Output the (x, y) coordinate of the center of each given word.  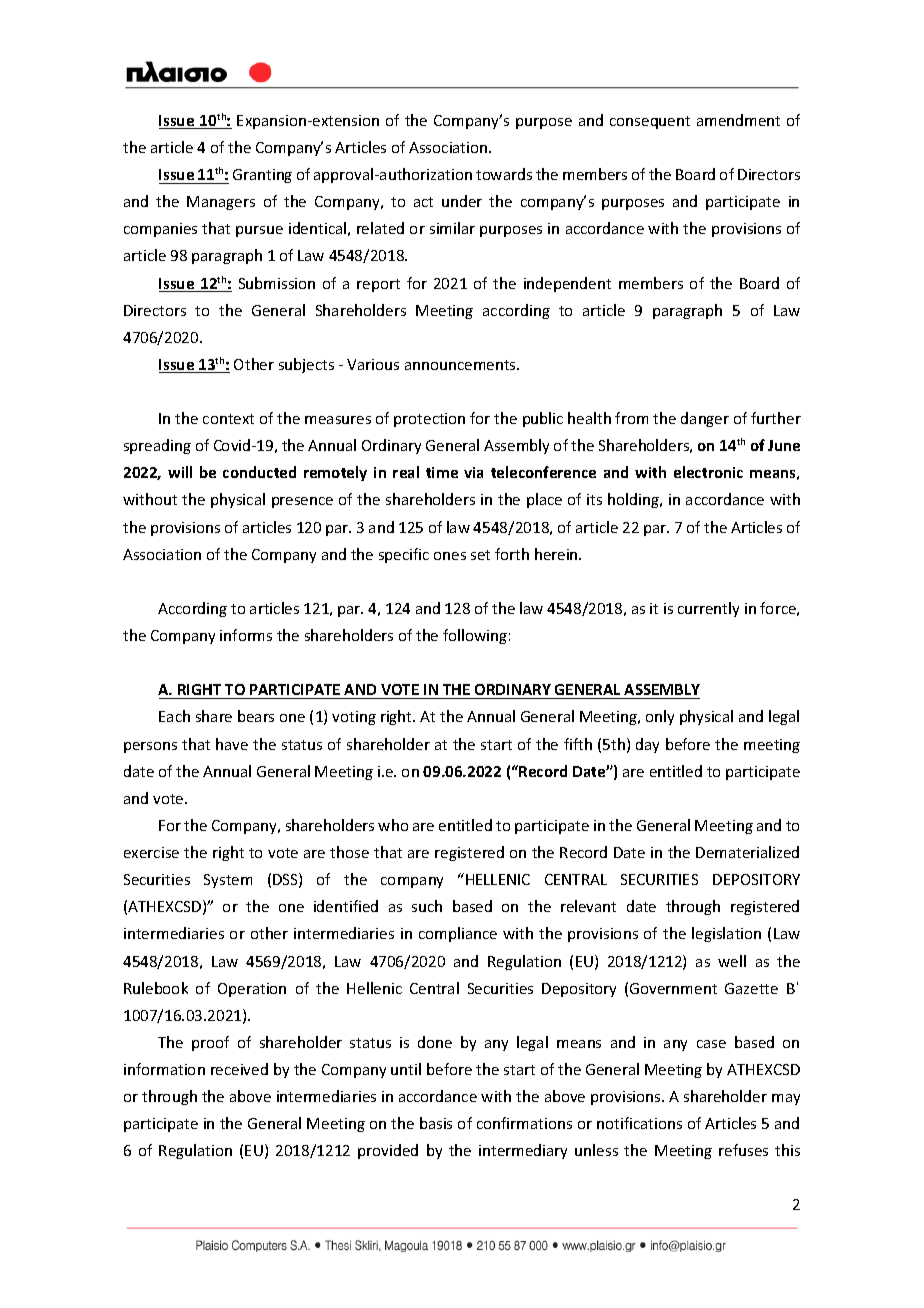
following (475, 636)
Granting (262, 176)
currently (708, 609)
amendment (738, 120)
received (239, 1069)
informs (246, 635)
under (462, 201)
